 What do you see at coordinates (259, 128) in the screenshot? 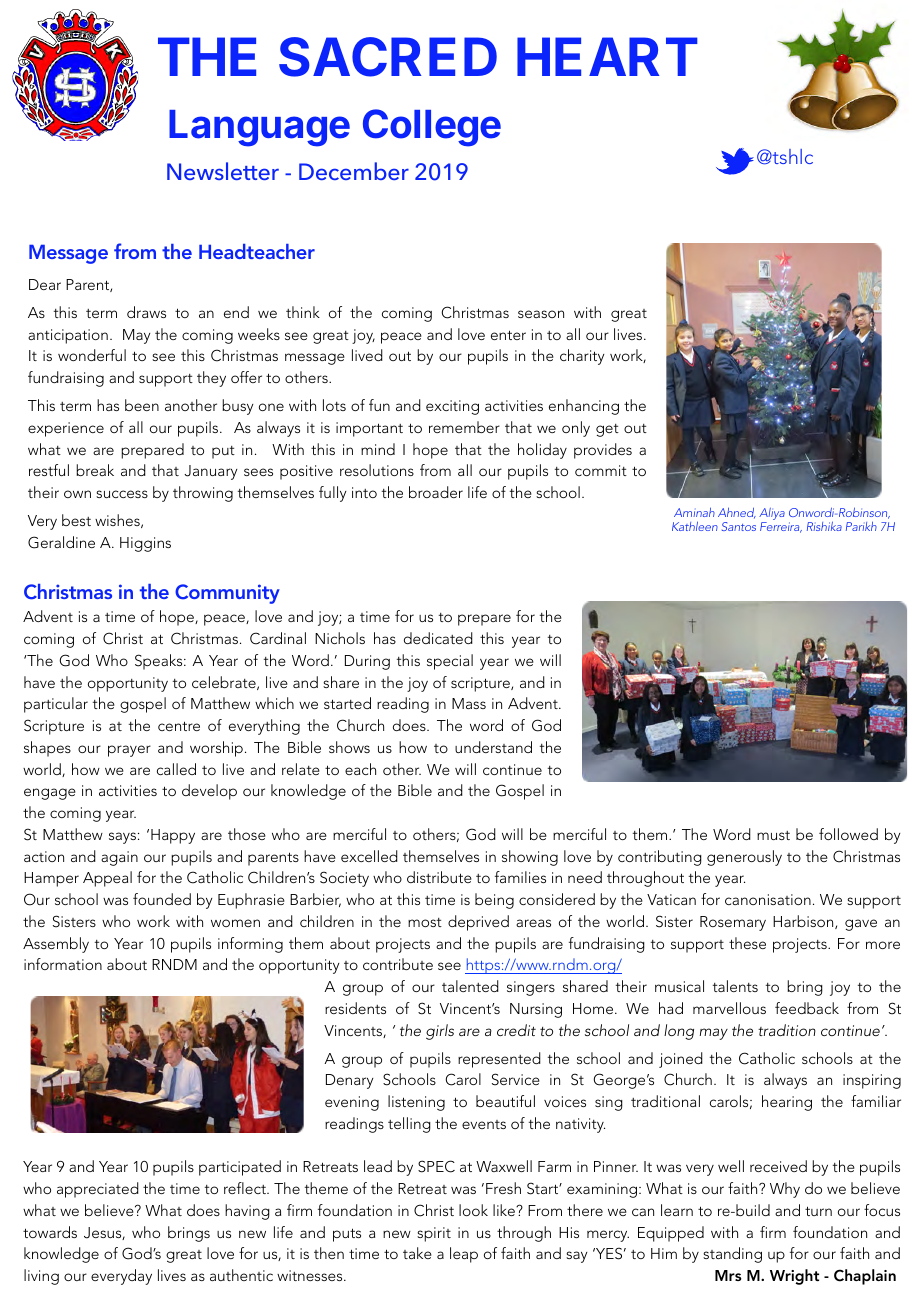
I see `Language` at bounding box center [259, 128].
